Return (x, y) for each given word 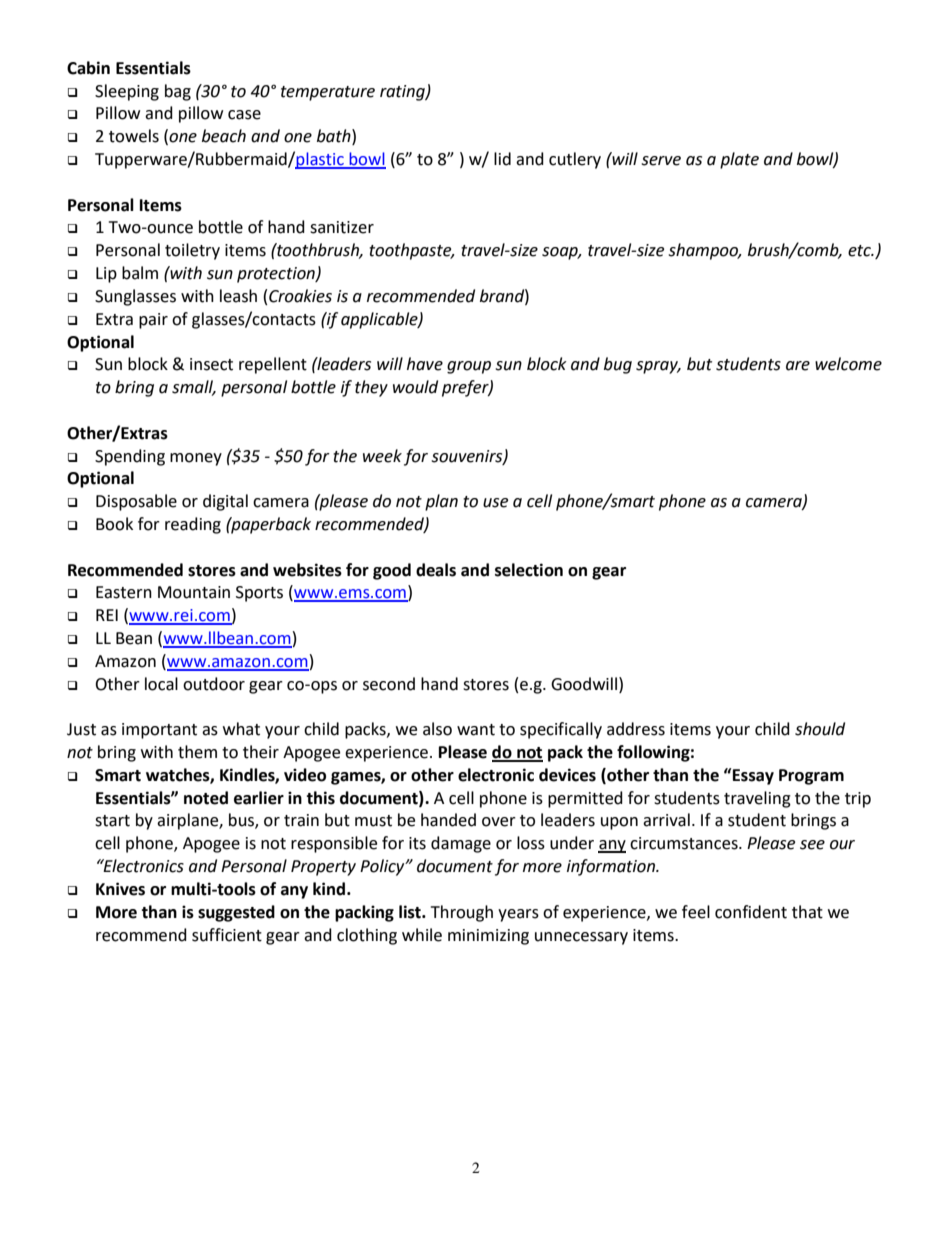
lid (502, 159)
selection (529, 570)
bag (178, 92)
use (495, 503)
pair (153, 321)
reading (193, 525)
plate (739, 160)
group (469, 367)
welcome (848, 364)
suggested (236, 913)
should (820, 729)
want (476, 730)
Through (462, 913)
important (159, 731)
